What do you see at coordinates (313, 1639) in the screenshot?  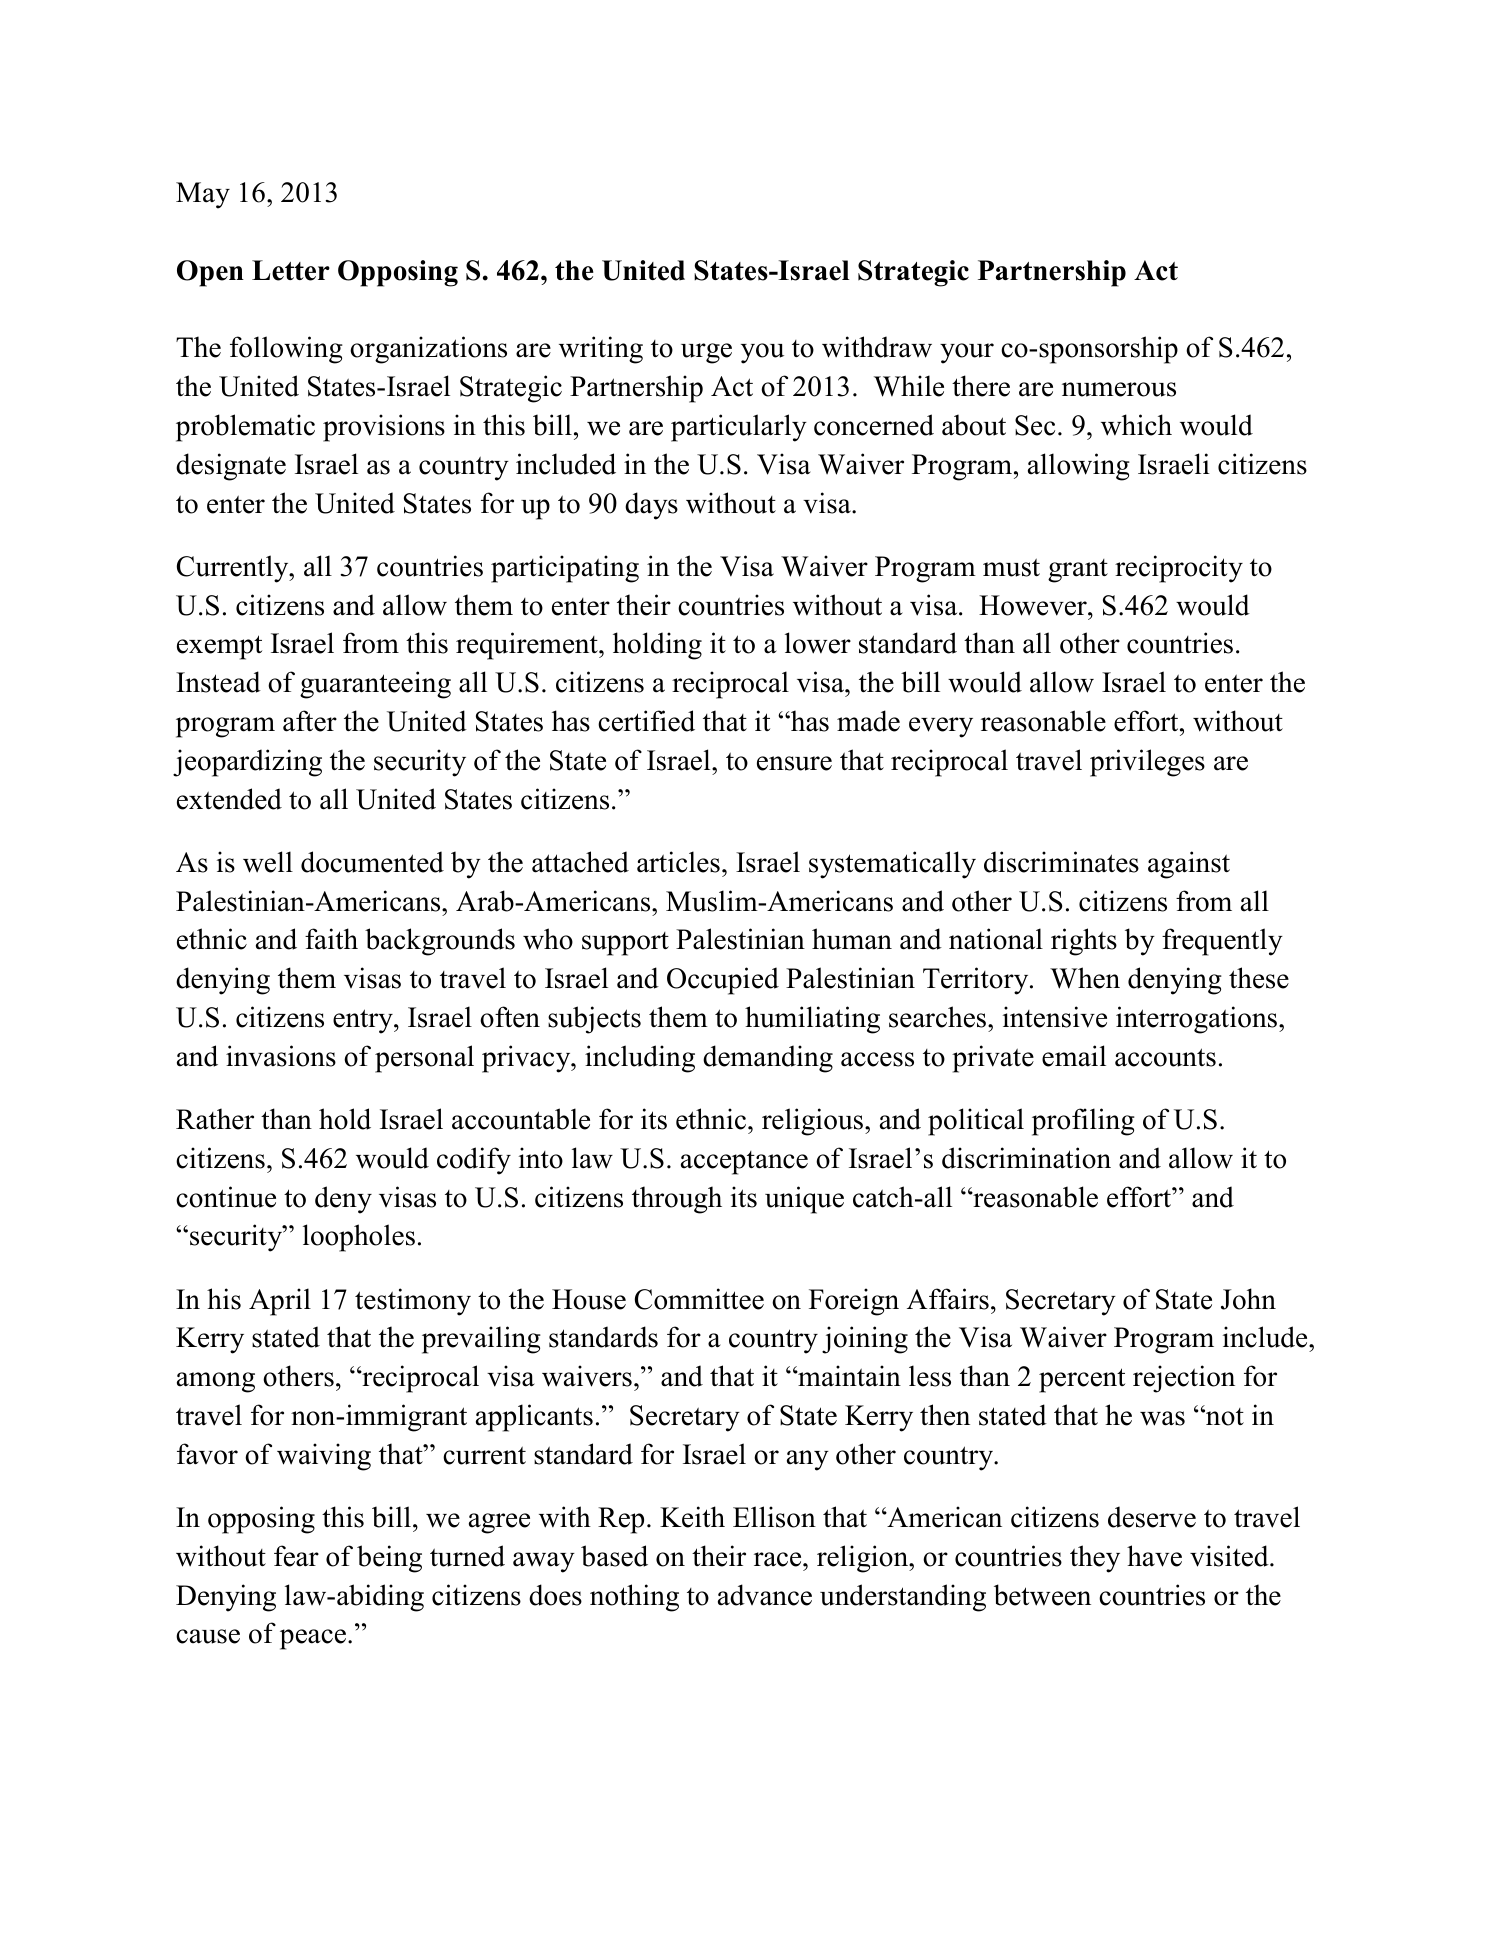 I see `peace` at bounding box center [313, 1639].
